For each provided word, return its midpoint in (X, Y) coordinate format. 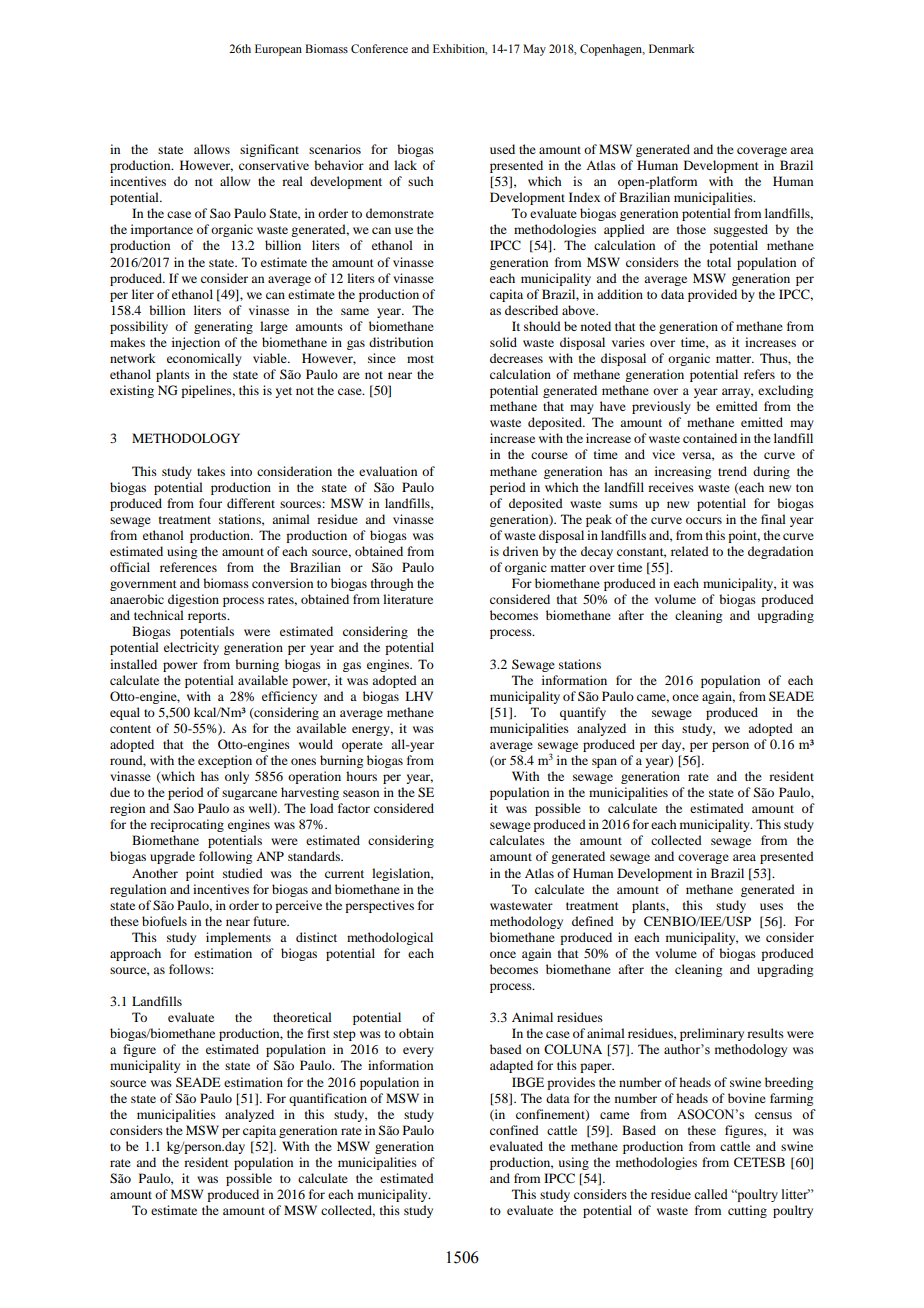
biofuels (164, 921)
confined (514, 1130)
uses (771, 906)
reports (208, 617)
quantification (328, 1099)
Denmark (671, 48)
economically (204, 359)
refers (759, 374)
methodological (390, 938)
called (711, 1194)
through (392, 584)
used (502, 149)
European (278, 50)
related (690, 551)
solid (503, 342)
